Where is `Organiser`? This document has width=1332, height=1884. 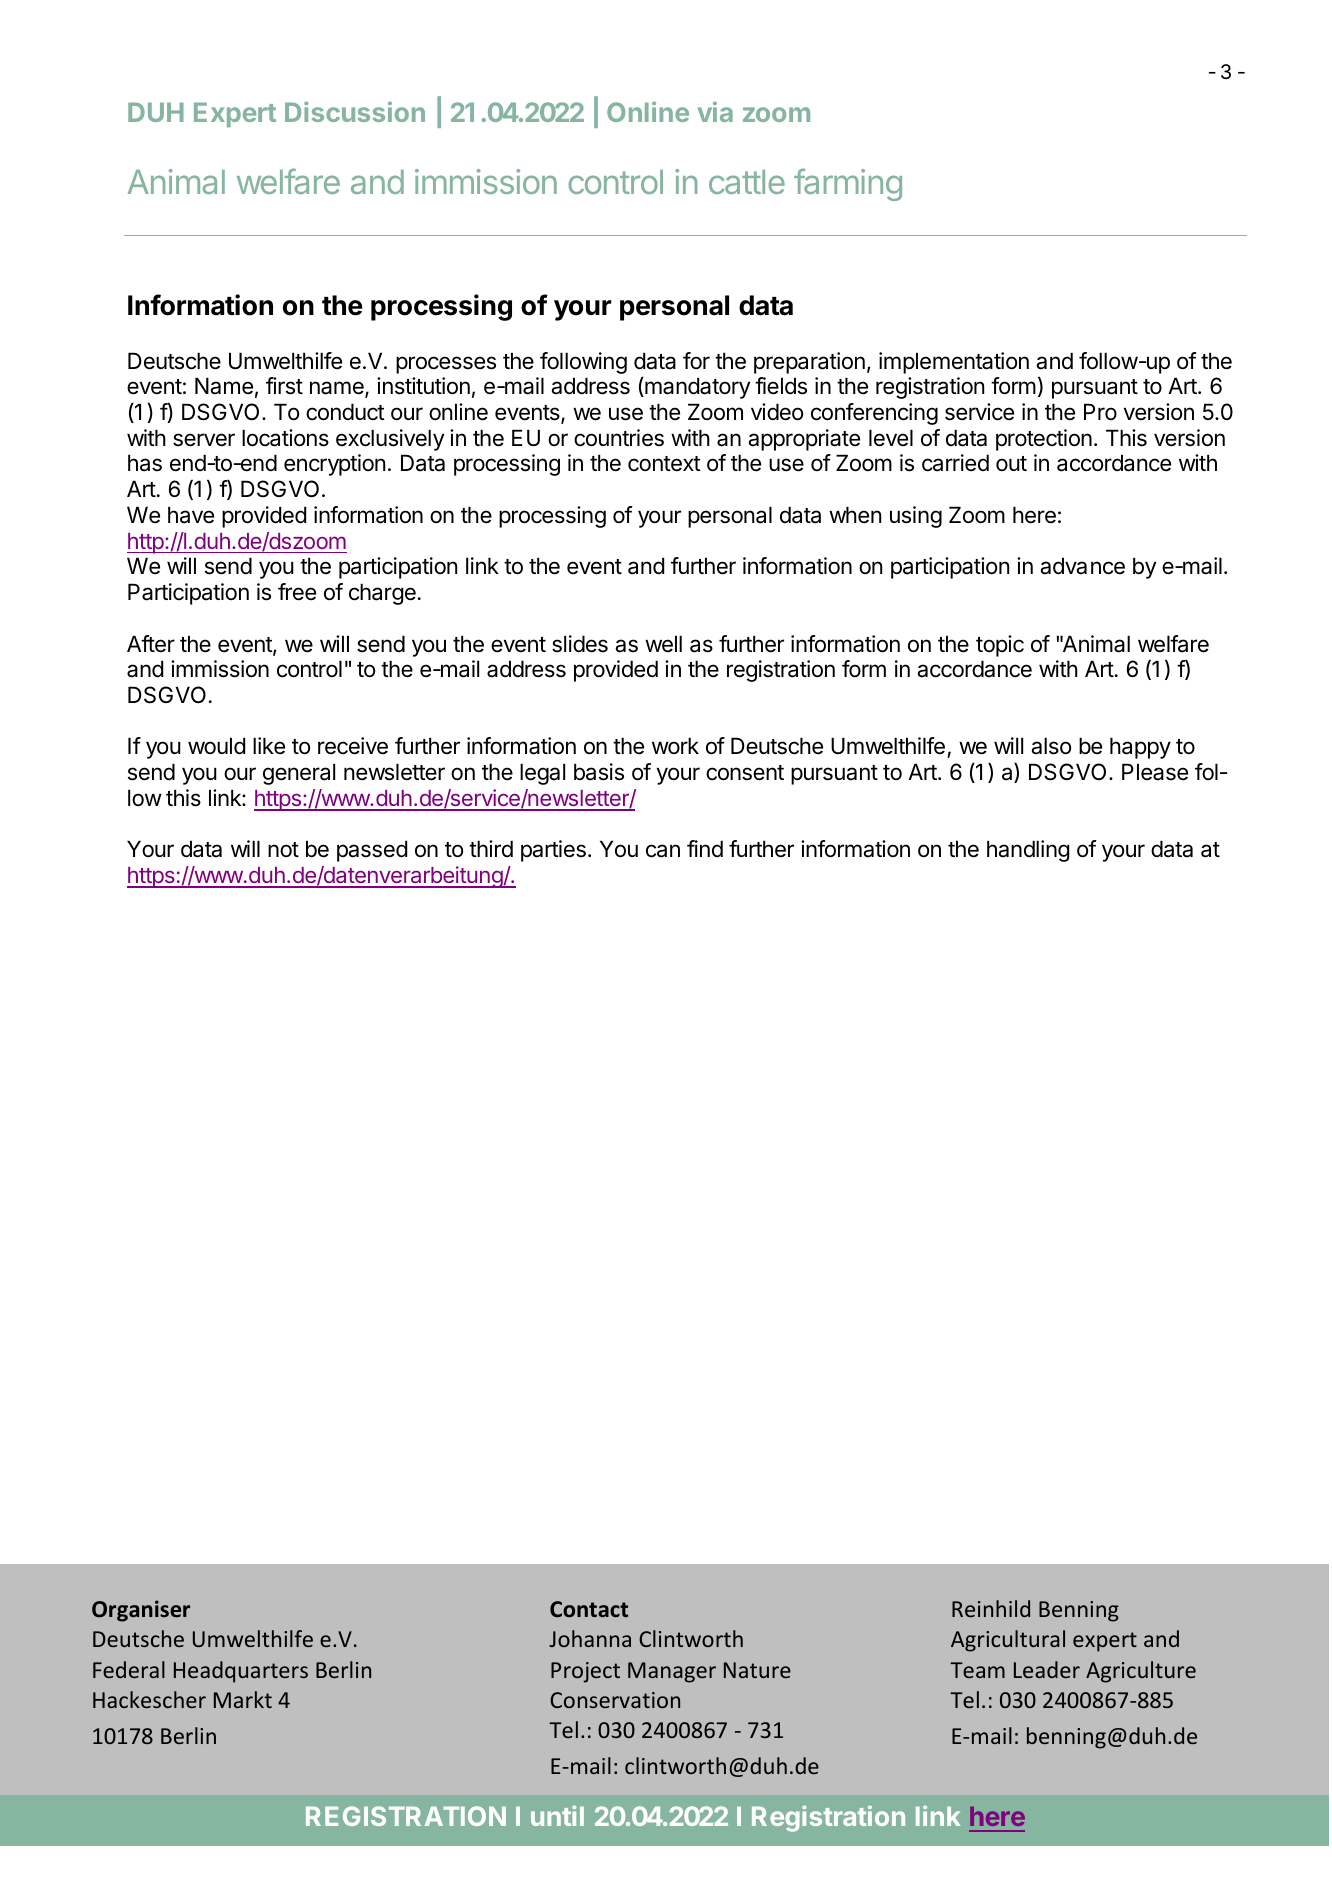 Organiser is located at coordinates (141, 1611).
